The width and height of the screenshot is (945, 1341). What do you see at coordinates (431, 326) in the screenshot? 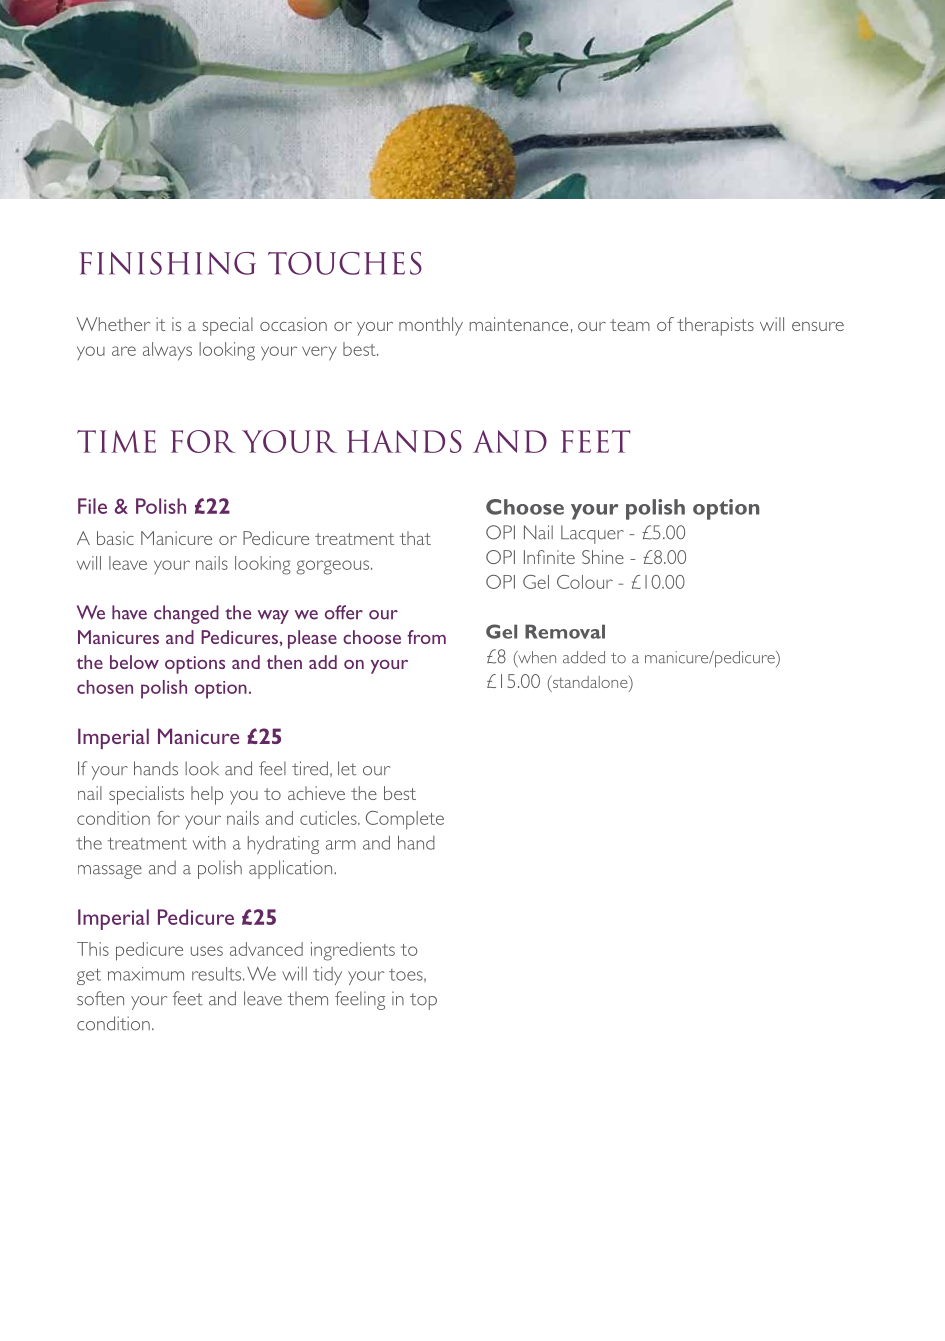
I see `monthly` at bounding box center [431, 326].
